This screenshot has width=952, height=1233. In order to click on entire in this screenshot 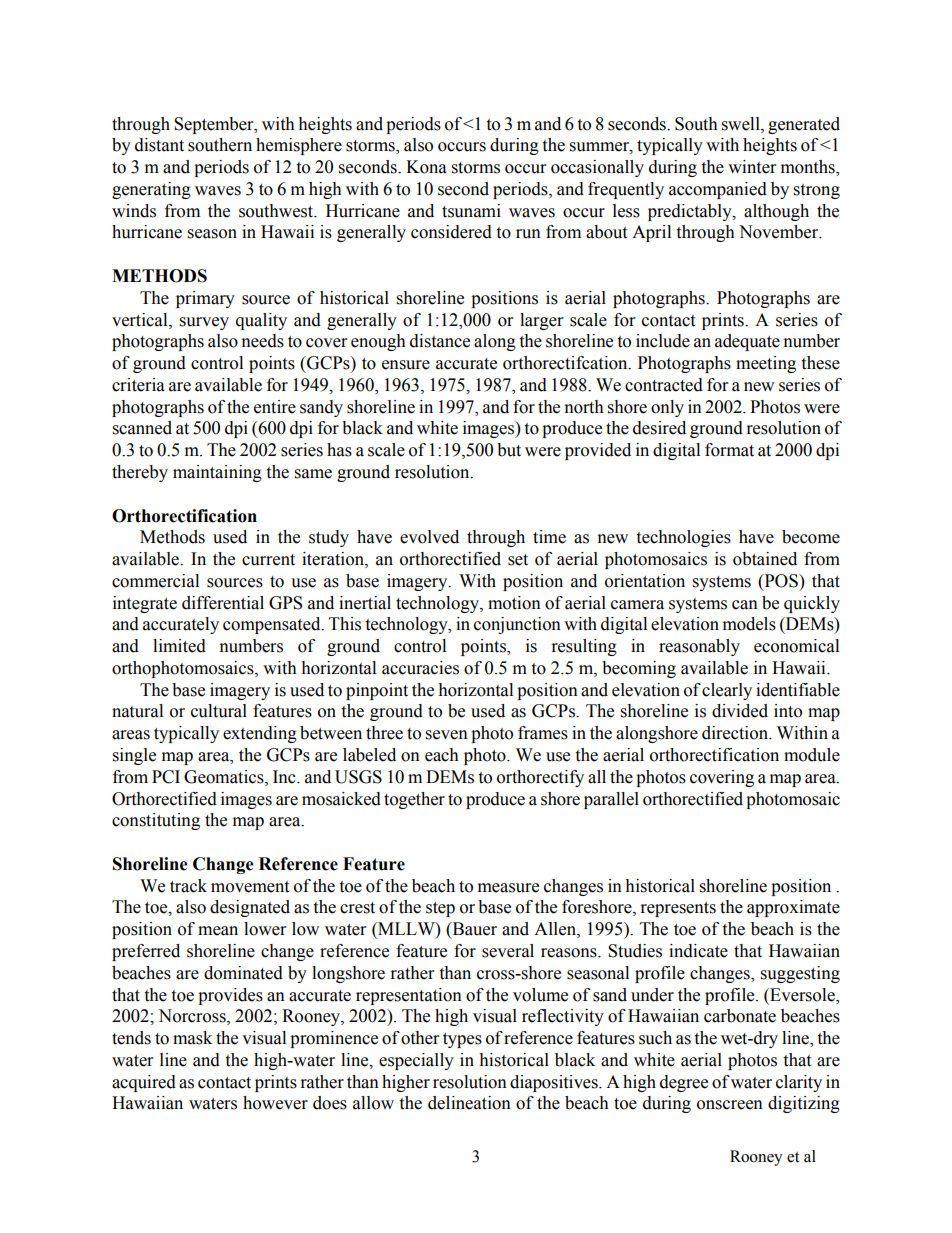, I will do `click(275, 407)`.
